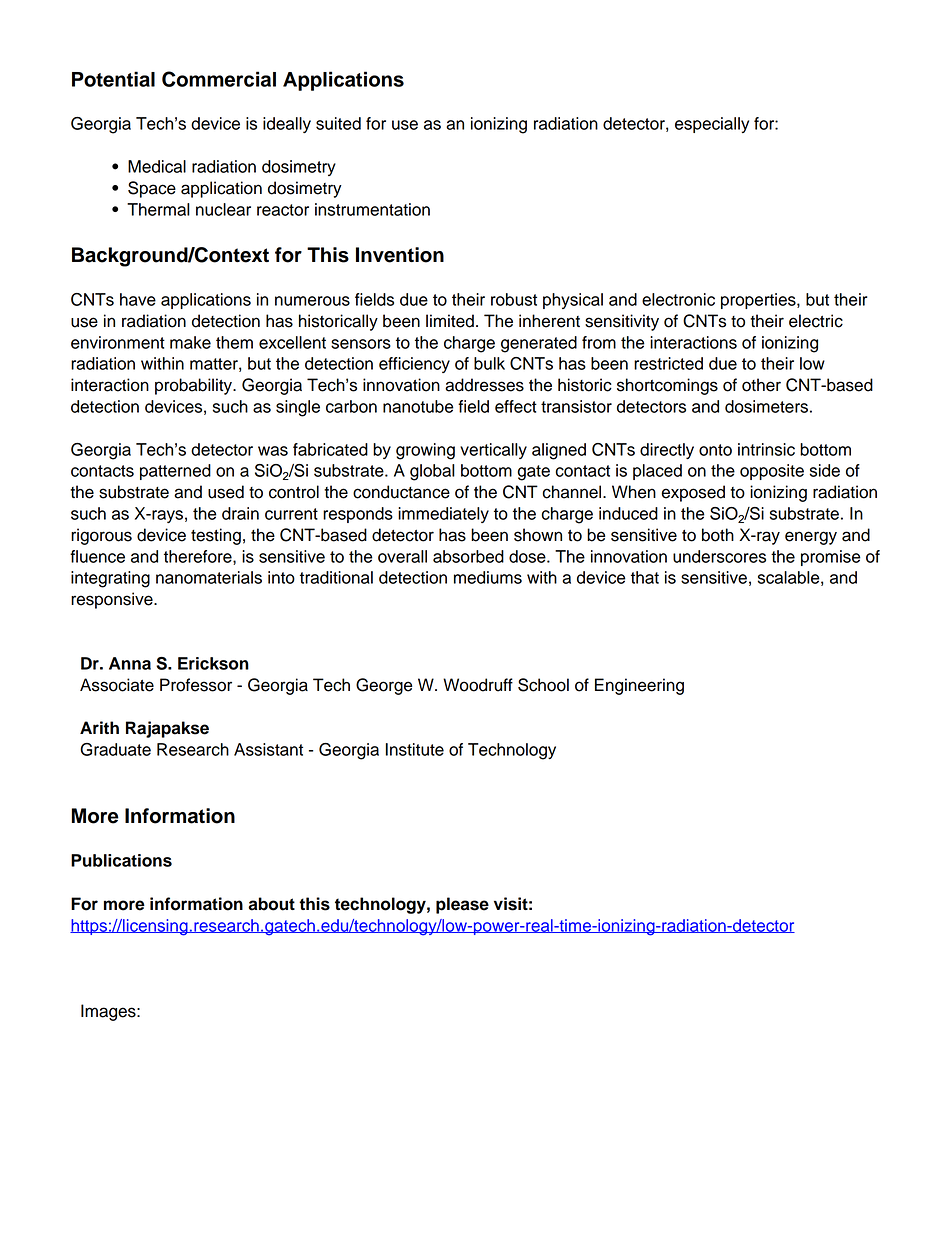 The image size is (952, 1233). What do you see at coordinates (712, 125) in the screenshot?
I see `especially` at bounding box center [712, 125].
